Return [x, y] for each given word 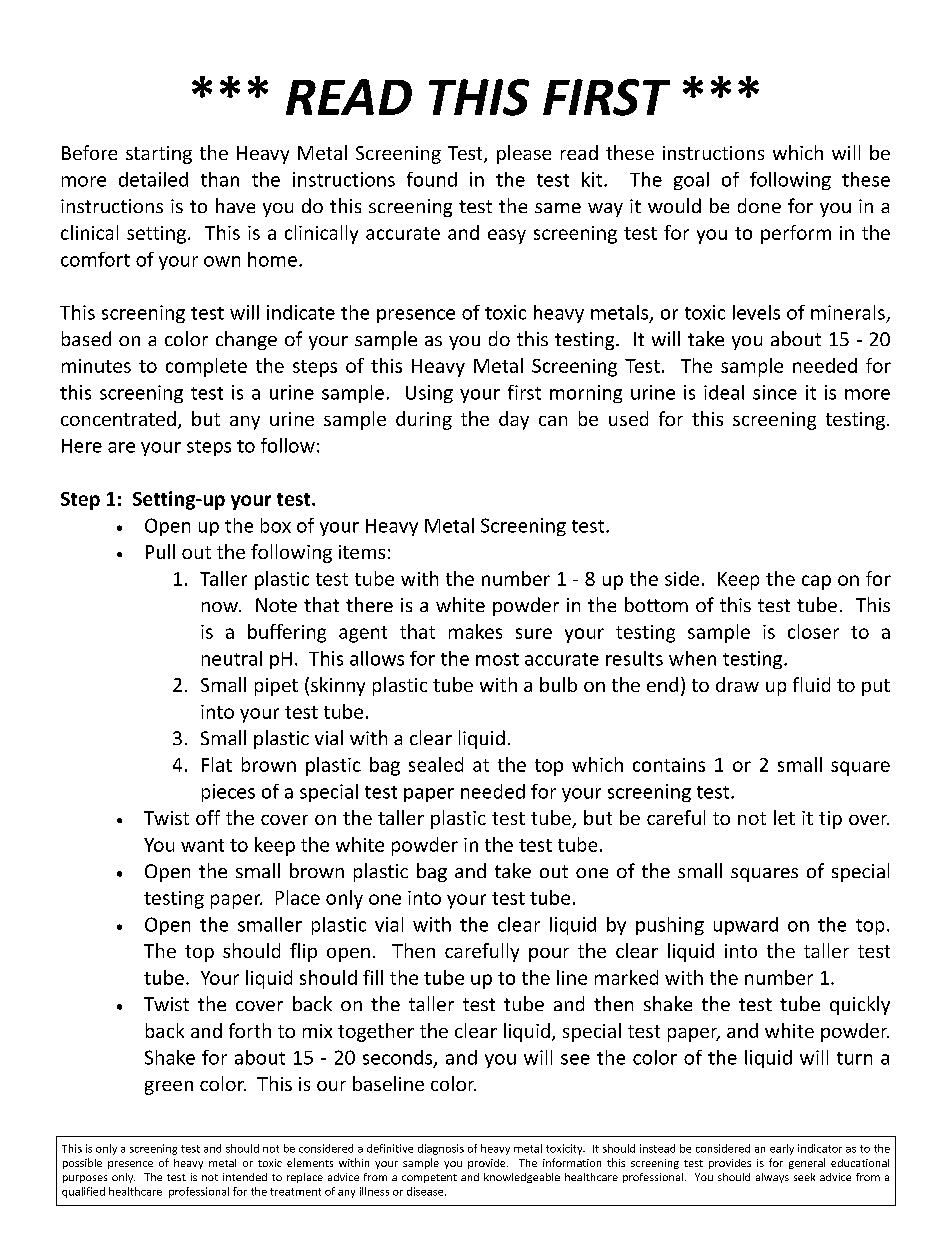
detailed [153, 179]
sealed [436, 764]
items [362, 552]
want [202, 845]
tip [830, 820]
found [432, 179]
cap [816, 582]
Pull [160, 551]
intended [245, 1177]
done [759, 205]
